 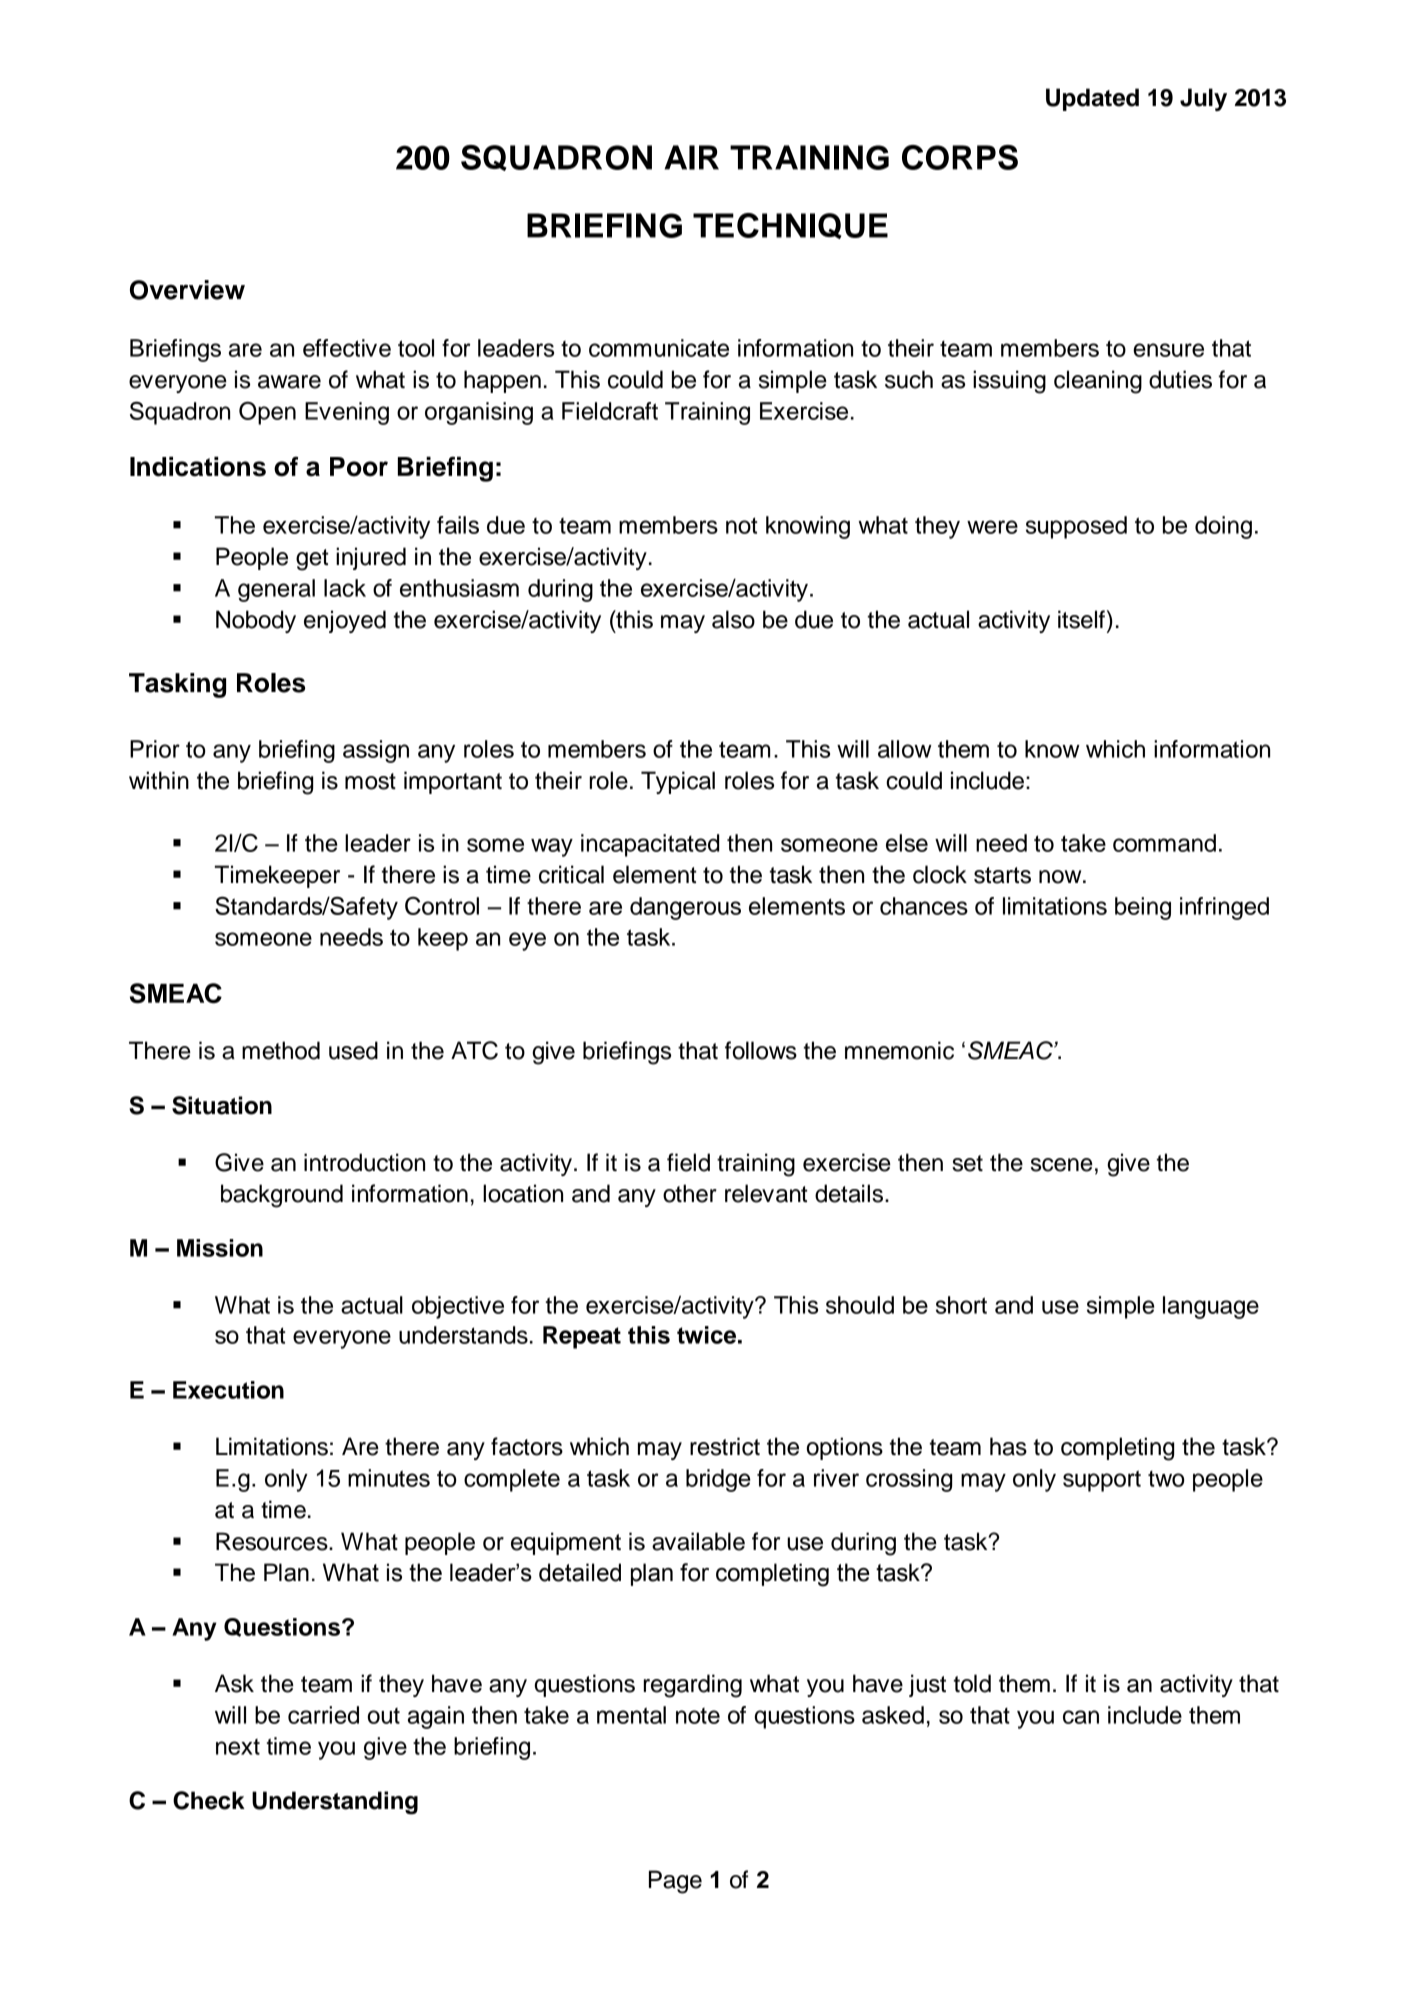 What do you see at coordinates (733, 619) in the screenshot?
I see `also` at bounding box center [733, 619].
